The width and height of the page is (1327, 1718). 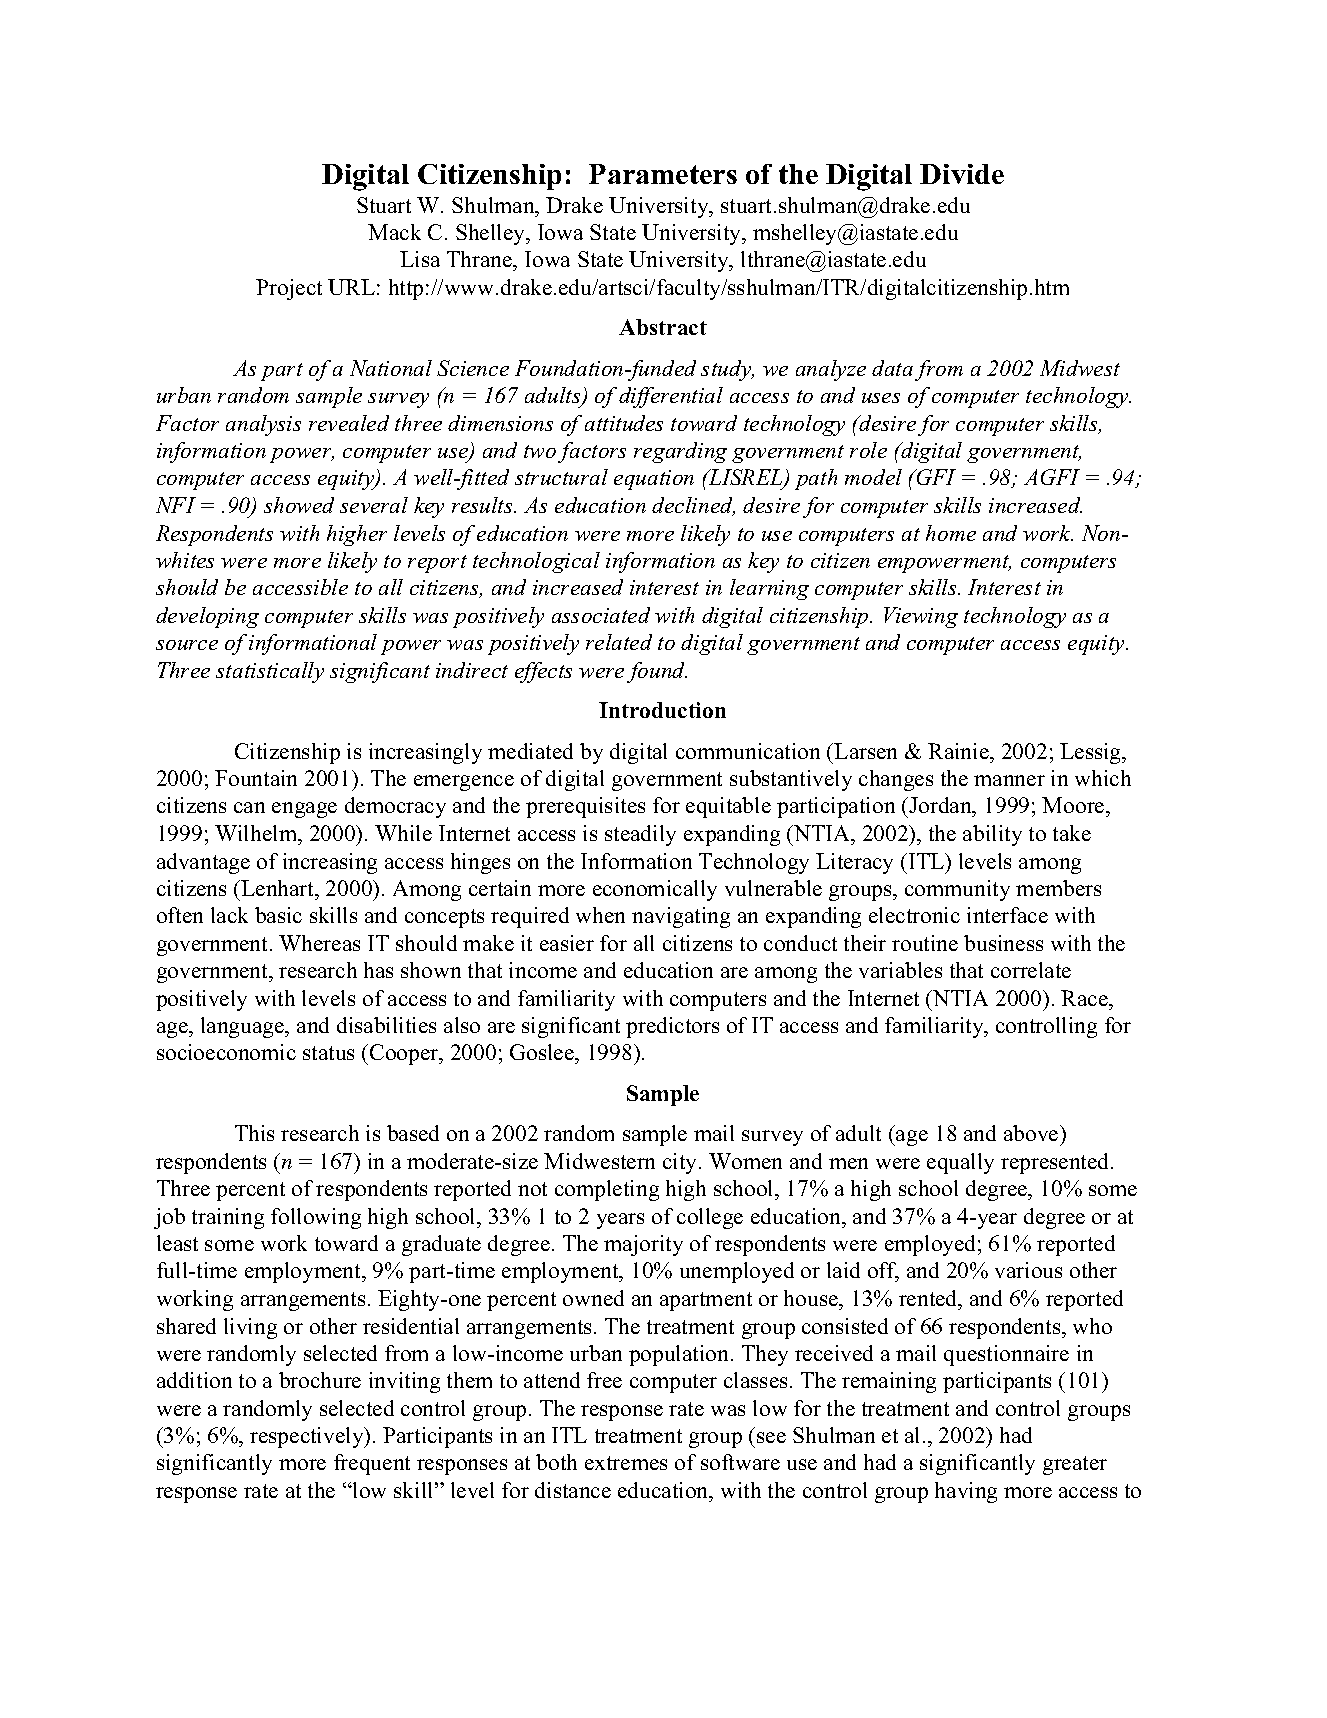 I want to click on Parameters, so click(x=663, y=174).
